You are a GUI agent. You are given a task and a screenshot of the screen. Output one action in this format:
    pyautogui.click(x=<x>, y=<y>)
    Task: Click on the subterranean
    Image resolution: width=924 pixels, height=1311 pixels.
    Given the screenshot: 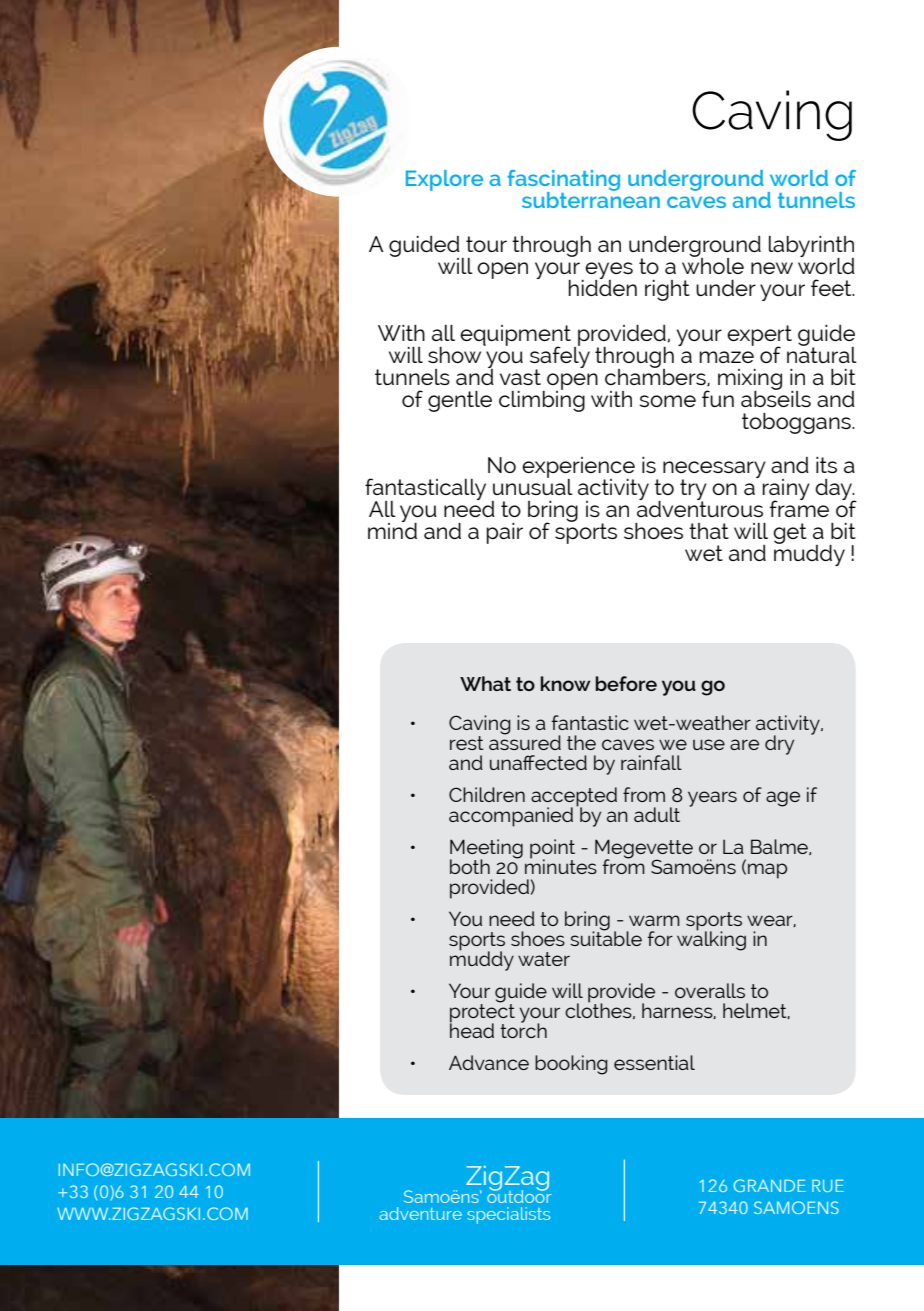 What is the action you would take?
    pyautogui.click(x=591, y=199)
